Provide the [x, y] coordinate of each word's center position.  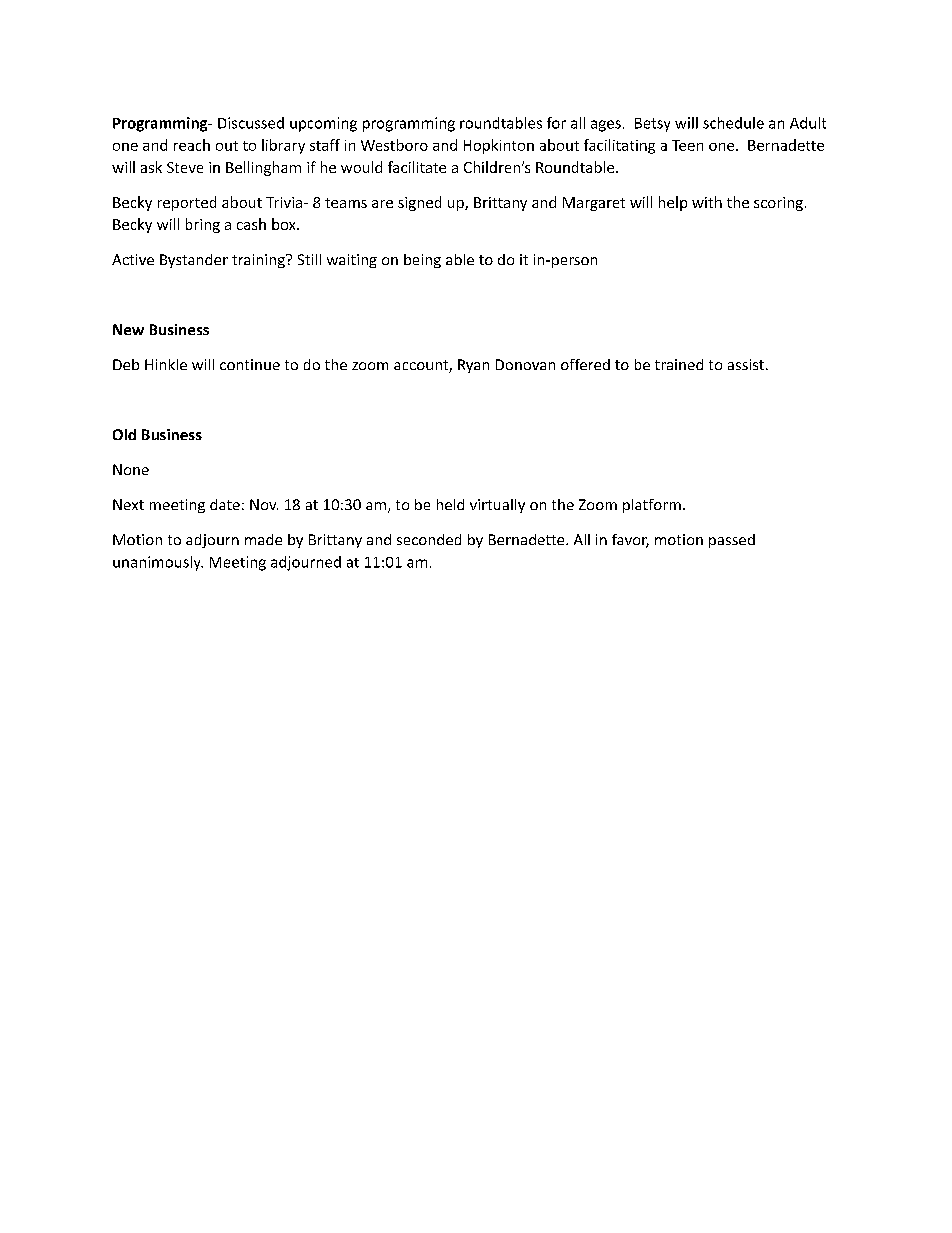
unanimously [158, 563]
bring [203, 225]
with [707, 202]
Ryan [473, 366]
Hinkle [166, 364]
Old [124, 434]
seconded [429, 539]
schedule [733, 123]
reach [192, 145]
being [422, 261]
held [450, 504]
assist [746, 364]
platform [652, 506]
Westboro [394, 145]
